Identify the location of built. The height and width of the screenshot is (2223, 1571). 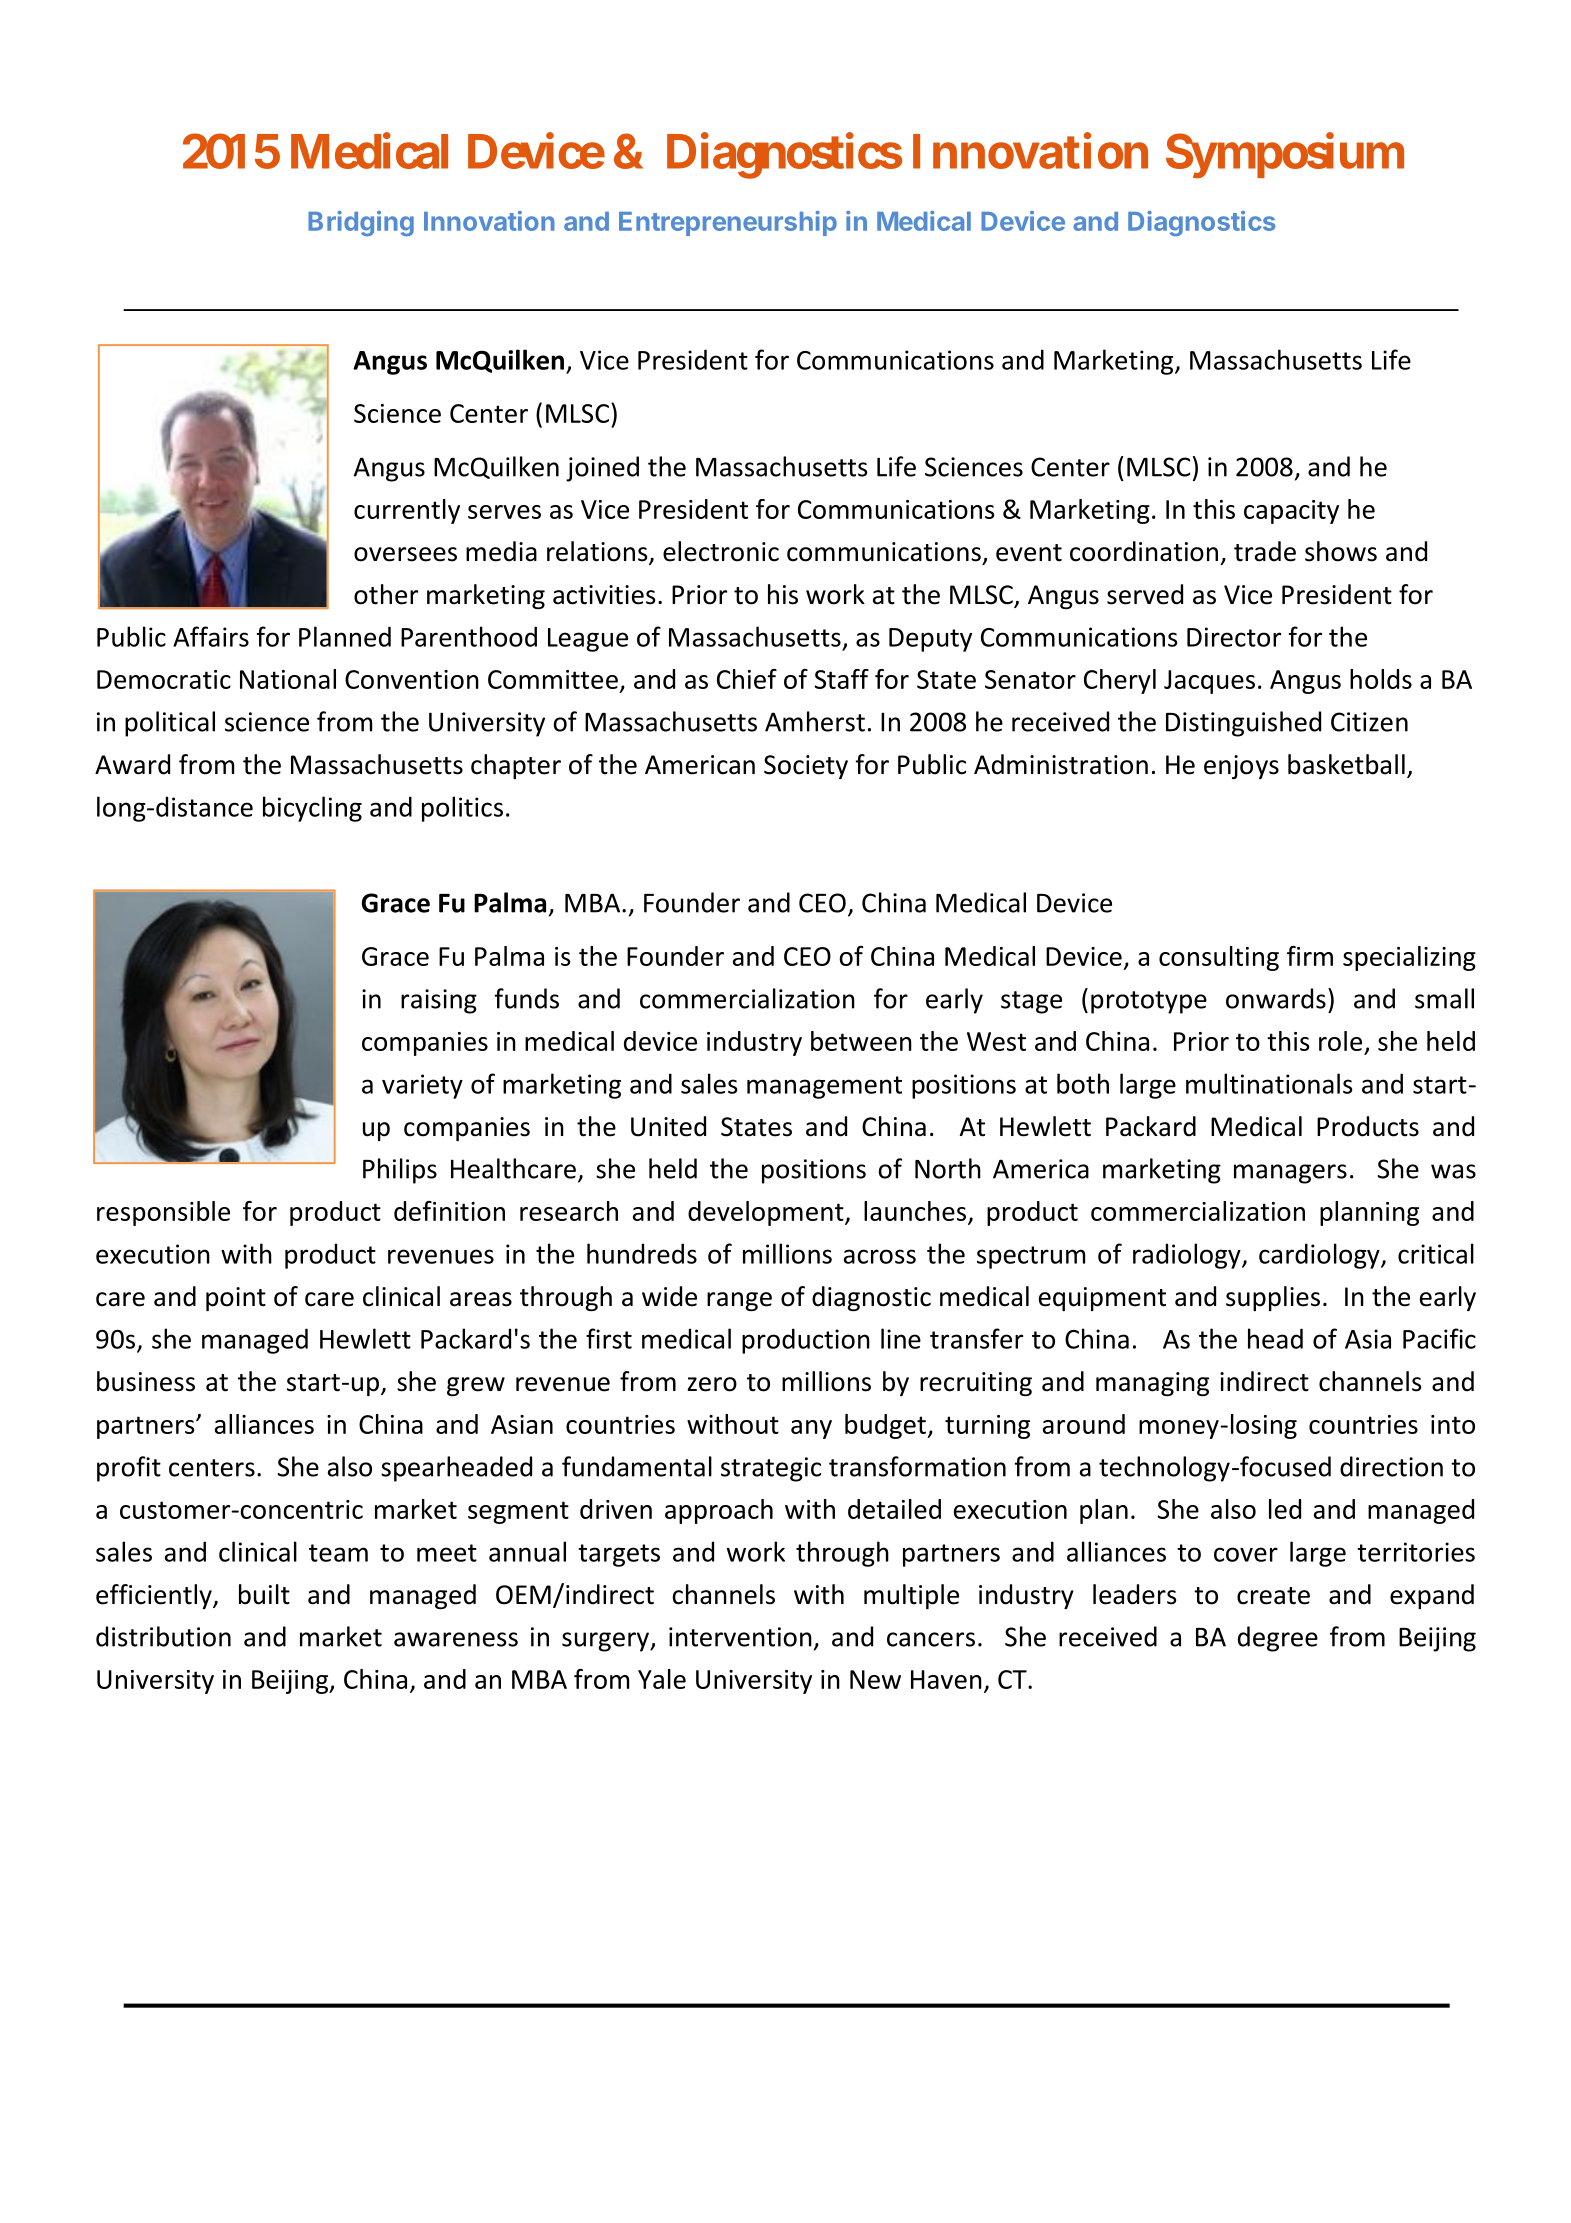
(264, 1594).
